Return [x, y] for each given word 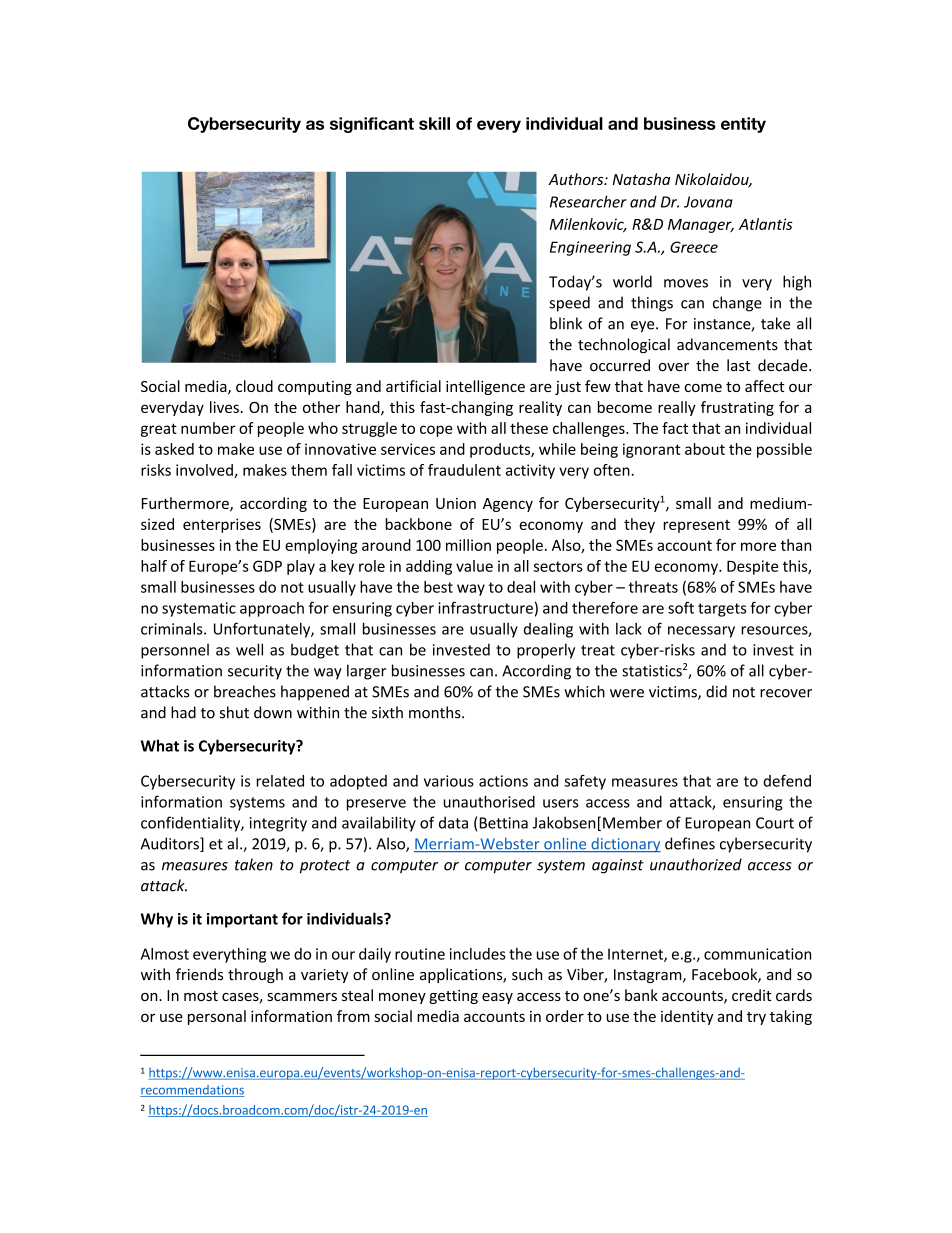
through [255, 975]
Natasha [641, 179]
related [280, 781]
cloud [254, 386]
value [474, 566]
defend [787, 780]
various [449, 781]
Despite [752, 567]
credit [751, 995]
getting [453, 997]
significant [372, 125]
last [738, 365]
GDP [267, 566]
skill [434, 123]
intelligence [485, 387]
